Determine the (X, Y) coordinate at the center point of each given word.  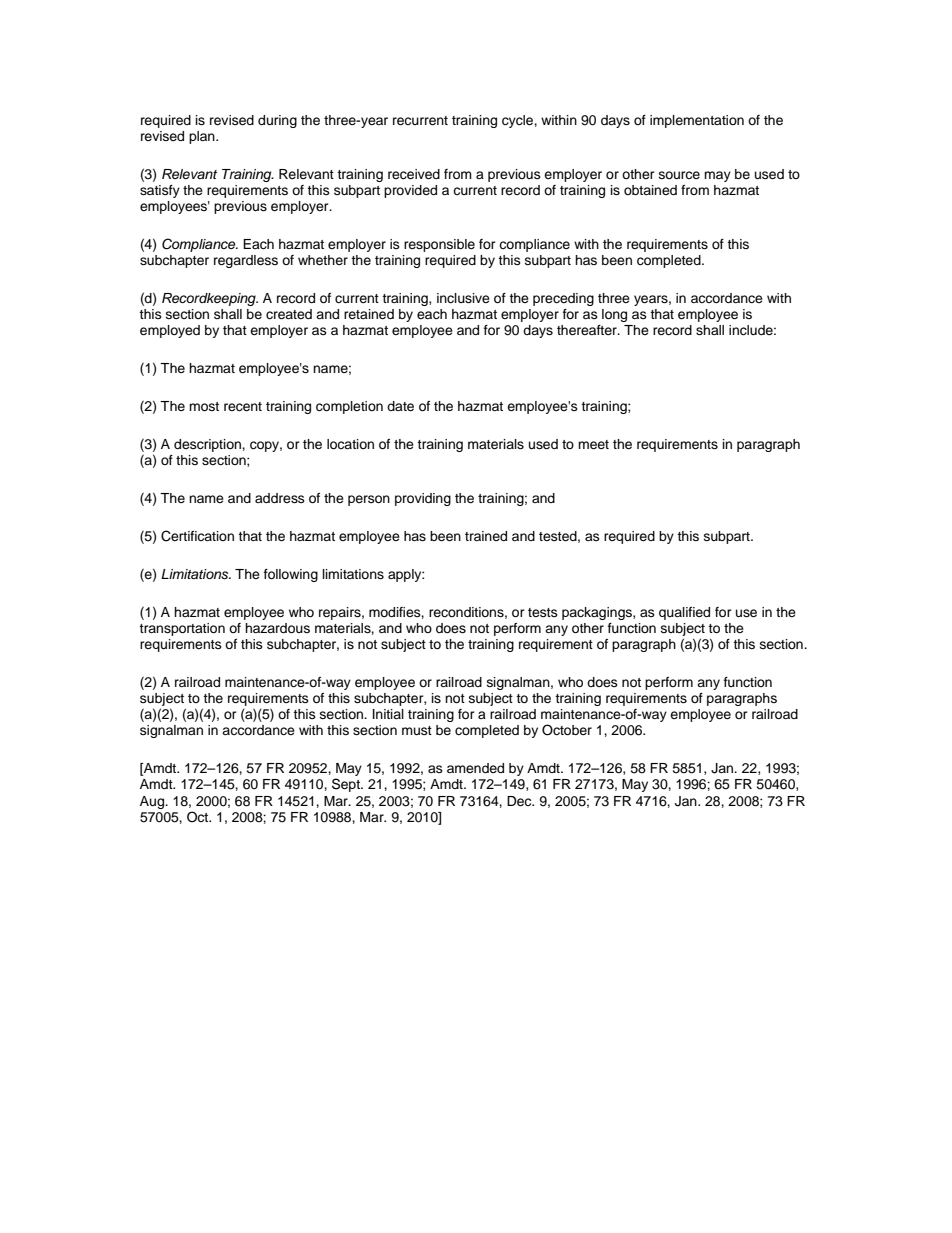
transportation (182, 629)
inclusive (463, 298)
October (567, 730)
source (679, 175)
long (614, 315)
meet (593, 444)
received (414, 174)
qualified (684, 613)
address (280, 498)
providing (423, 499)
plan (203, 137)
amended (475, 768)
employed (170, 331)
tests (543, 612)
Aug (153, 802)
